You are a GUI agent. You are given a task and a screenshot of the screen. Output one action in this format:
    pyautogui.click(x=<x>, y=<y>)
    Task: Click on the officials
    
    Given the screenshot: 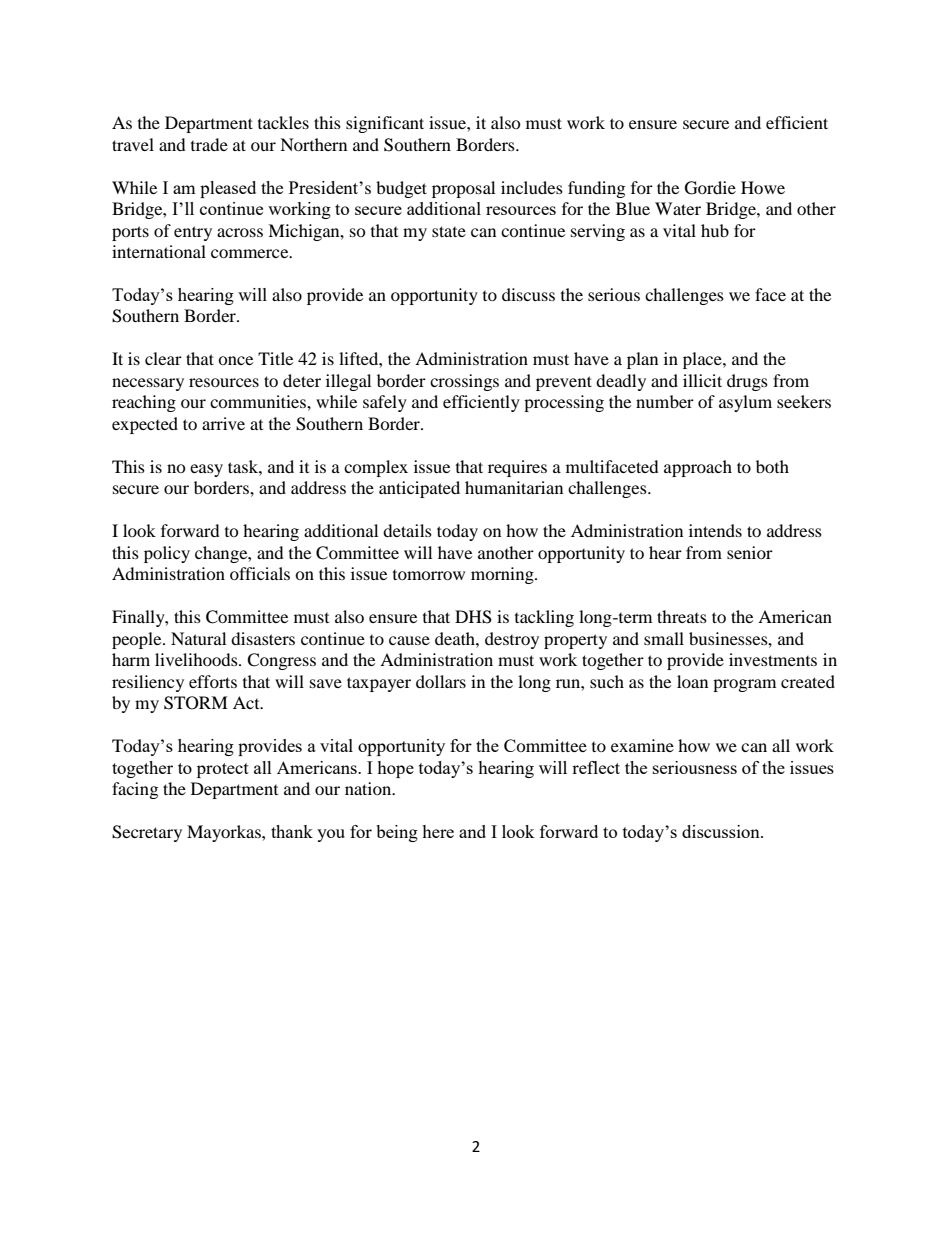 What is the action you would take?
    pyautogui.click(x=260, y=573)
